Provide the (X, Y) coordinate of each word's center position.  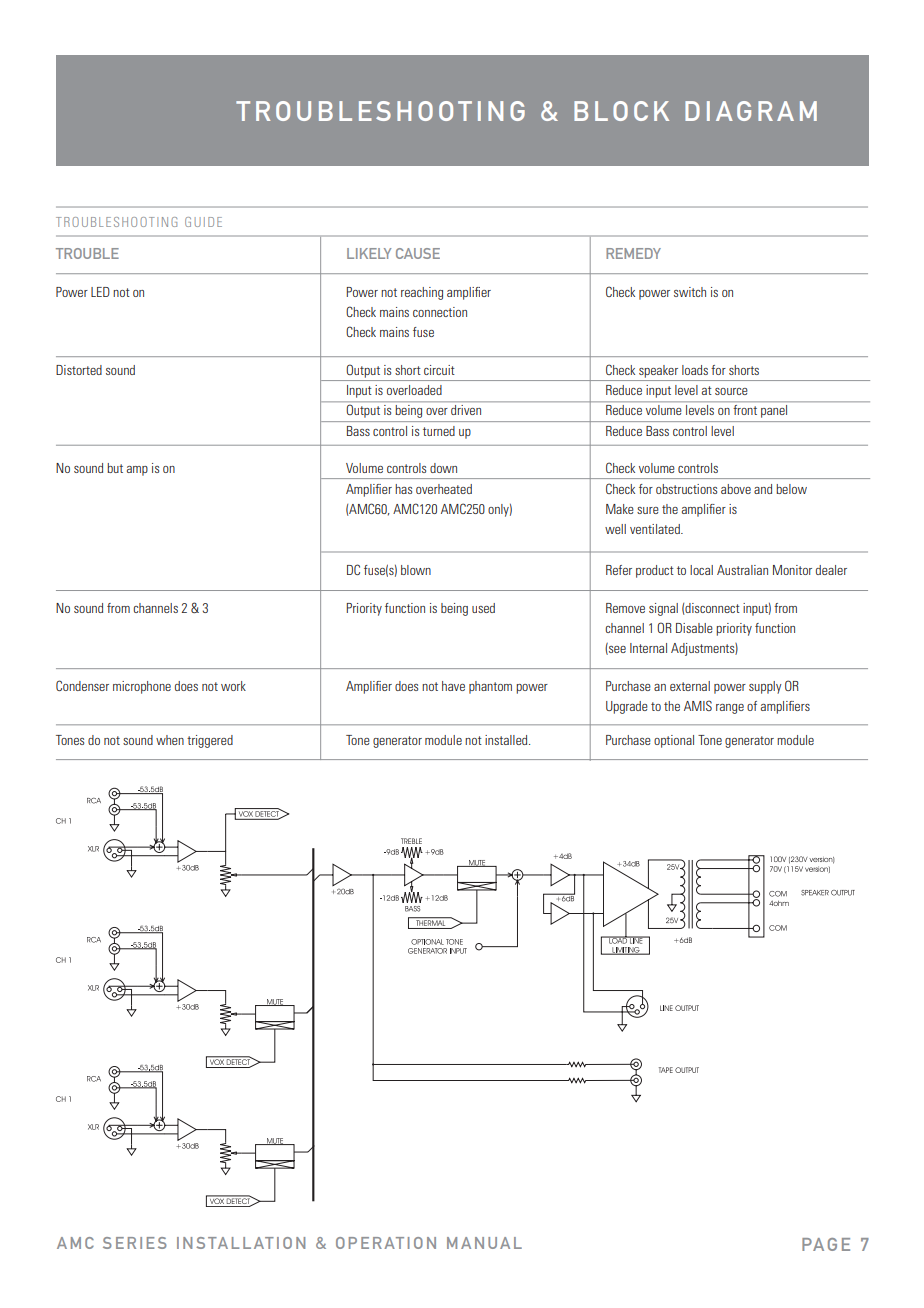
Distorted (79, 370)
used (483, 608)
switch (690, 292)
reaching (422, 293)
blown (416, 570)
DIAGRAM (751, 111)
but (115, 468)
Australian (742, 570)
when (170, 740)
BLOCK (621, 111)
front (745, 410)
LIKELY (369, 253)
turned (439, 431)
